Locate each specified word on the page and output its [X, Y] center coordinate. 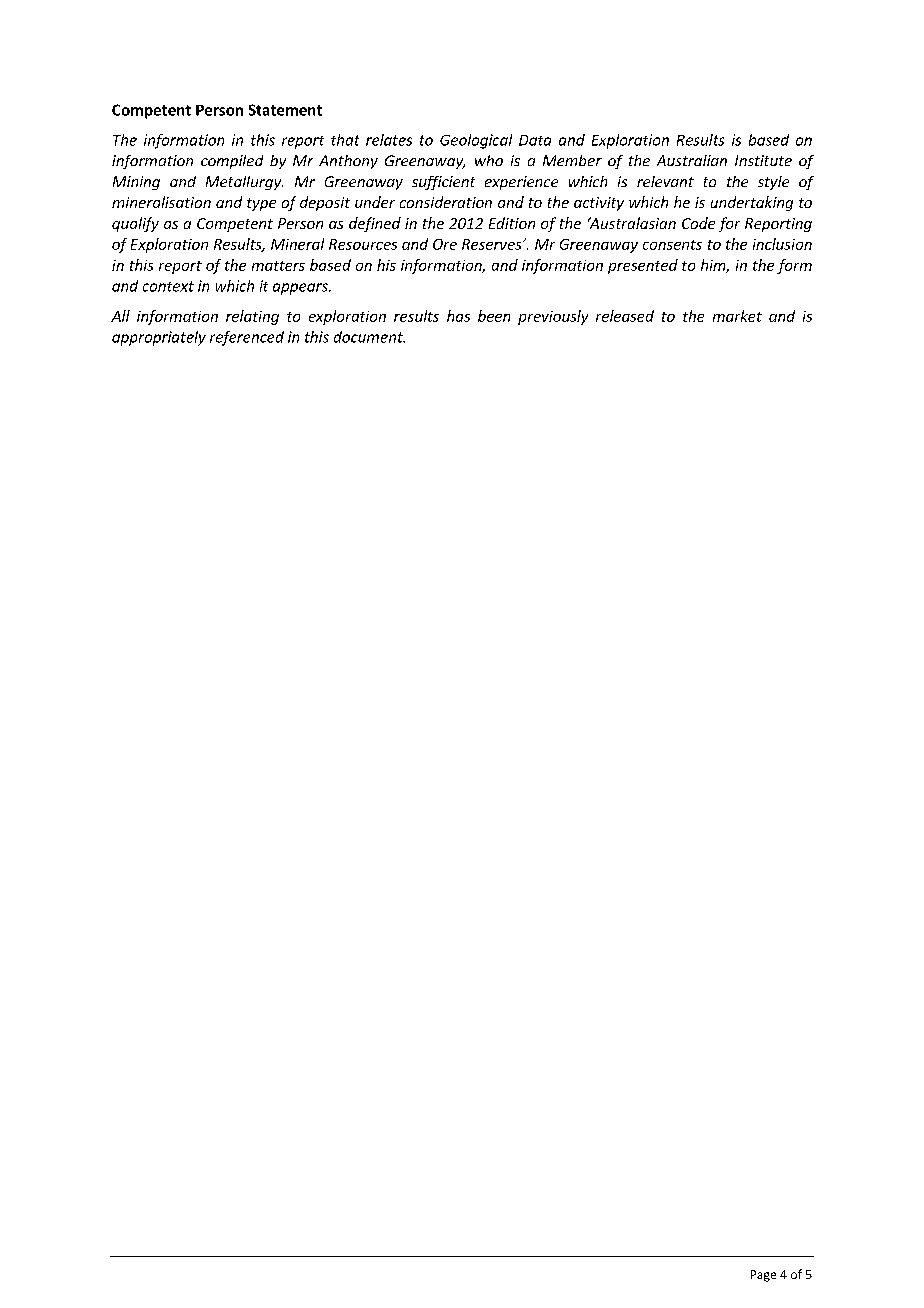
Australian [692, 160]
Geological [476, 141]
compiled [232, 162]
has [458, 316]
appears [301, 289]
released [625, 316]
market [737, 316]
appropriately [159, 338]
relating [252, 317]
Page [763, 1276]
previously [553, 317]
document [369, 337]
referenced [247, 338]
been [494, 316]
